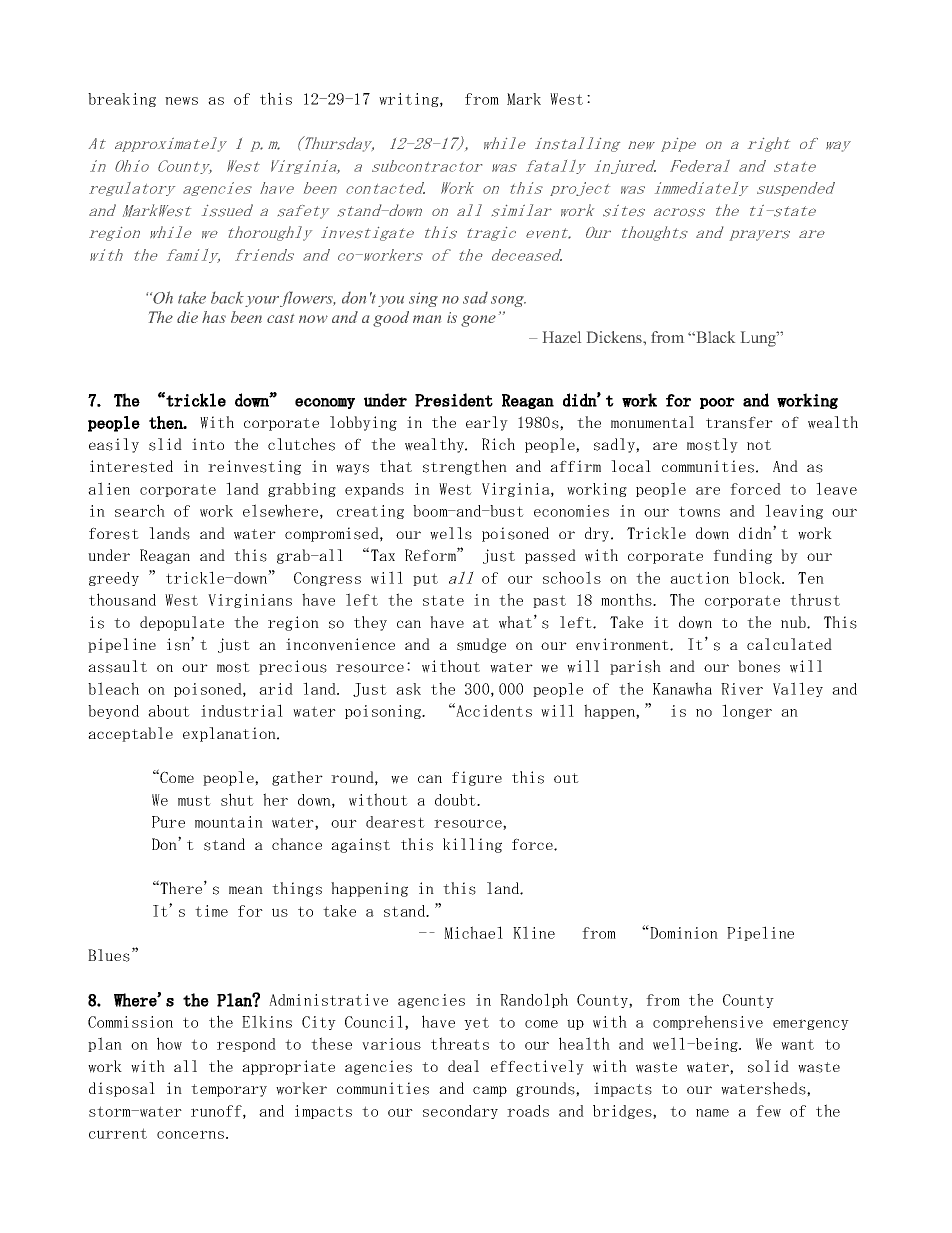 The width and height of the screenshot is (952, 1233). I want to click on Pure, so click(168, 822).
